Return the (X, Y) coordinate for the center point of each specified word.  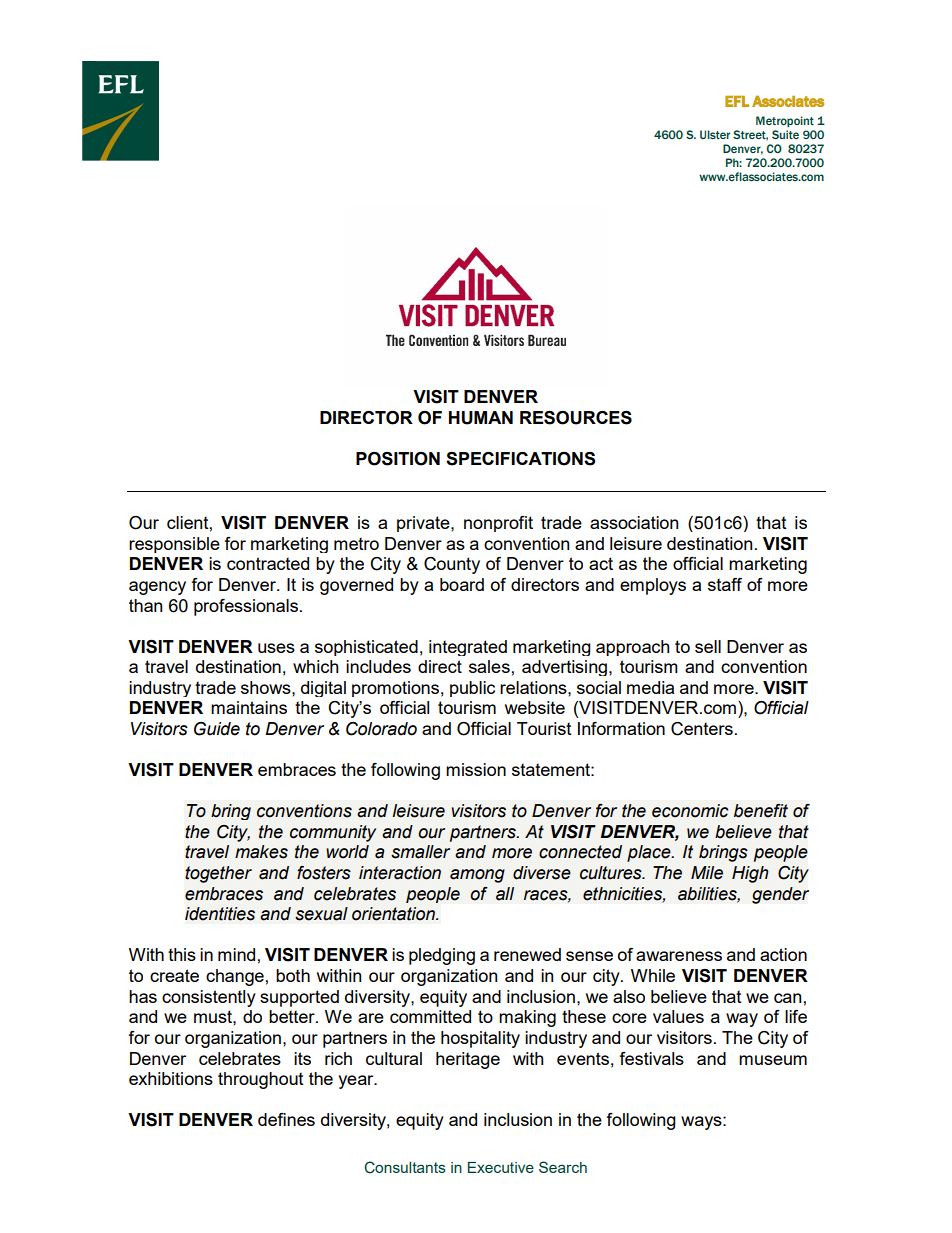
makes (261, 852)
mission (476, 769)
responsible (174, 545)
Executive (501, 1167)
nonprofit (498, 524)
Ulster (715, 134)
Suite (785, 134)
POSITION (398, 459)
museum (773, 1060)
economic (690, 811)
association (634, 522)
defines (286, 1119)
